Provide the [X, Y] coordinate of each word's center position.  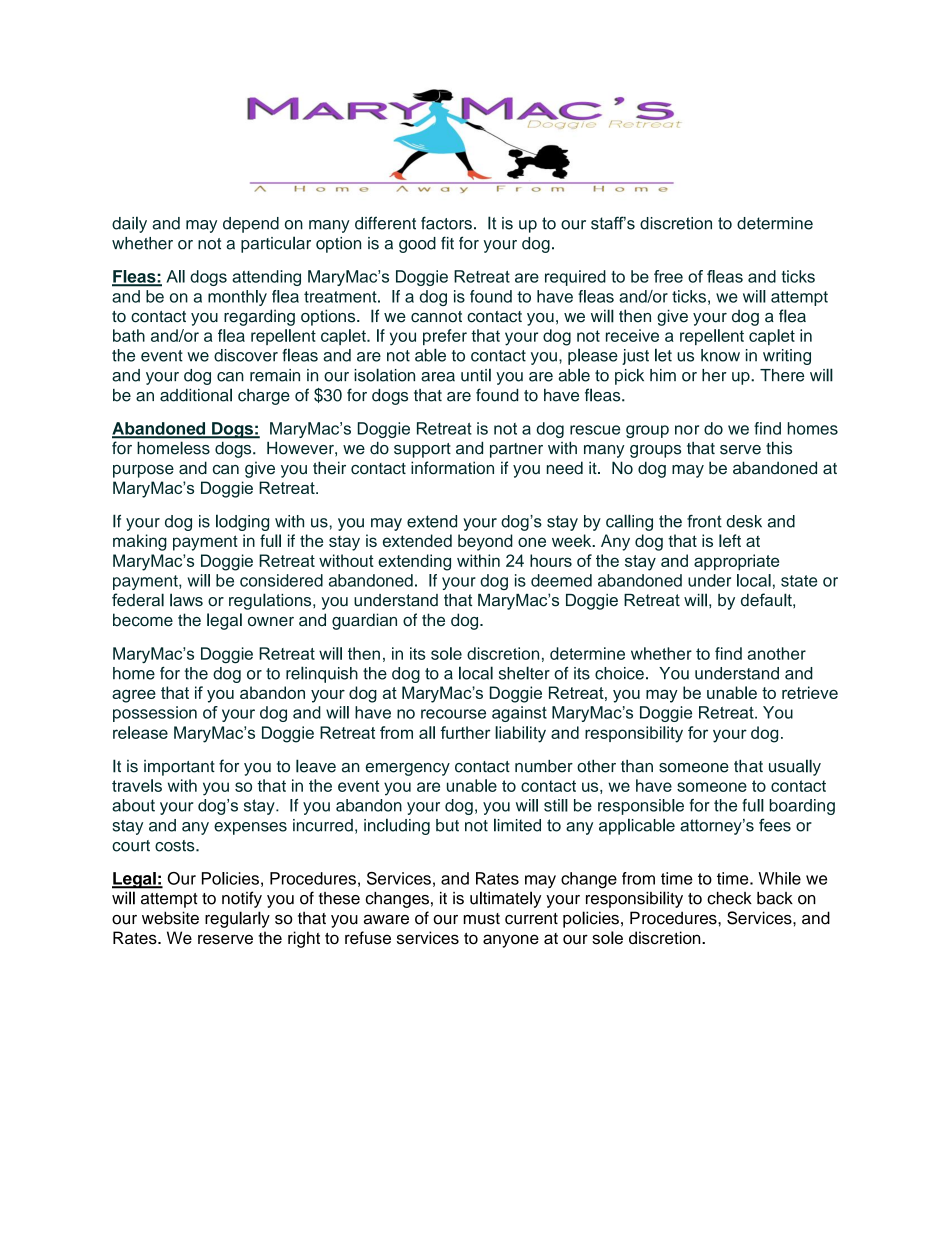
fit [447, 243]
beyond [485, 542]
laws [186, 600]
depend [251, 225]
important [179, 768]
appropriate [736, 562]
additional [196, 395]
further [465, 732]
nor [687, 430]
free [668, 276]
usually [795, 767]
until [476, 375]
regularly [237, 919]
